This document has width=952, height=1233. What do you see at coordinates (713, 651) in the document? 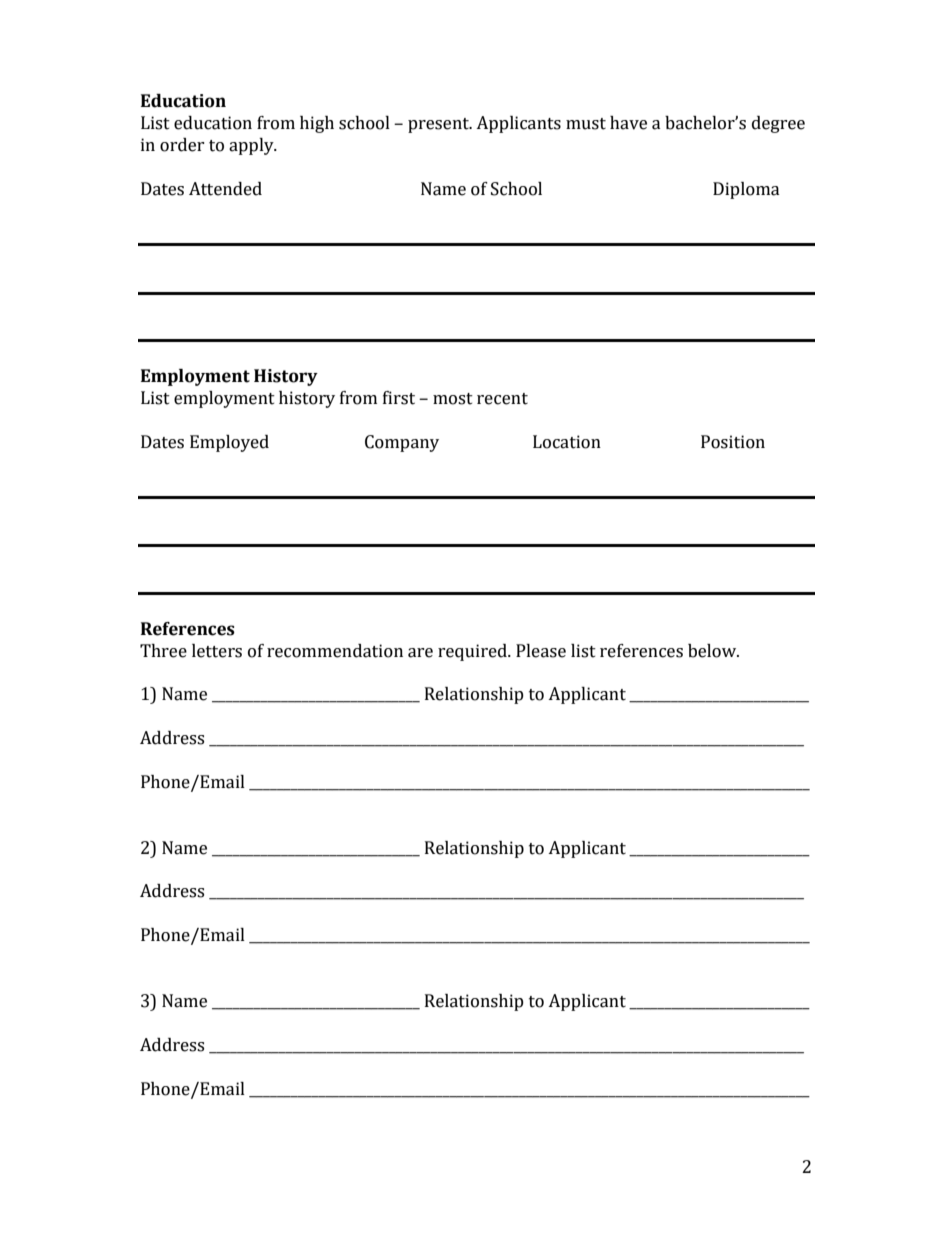
I see `below` at bounding box center [713, 651].
